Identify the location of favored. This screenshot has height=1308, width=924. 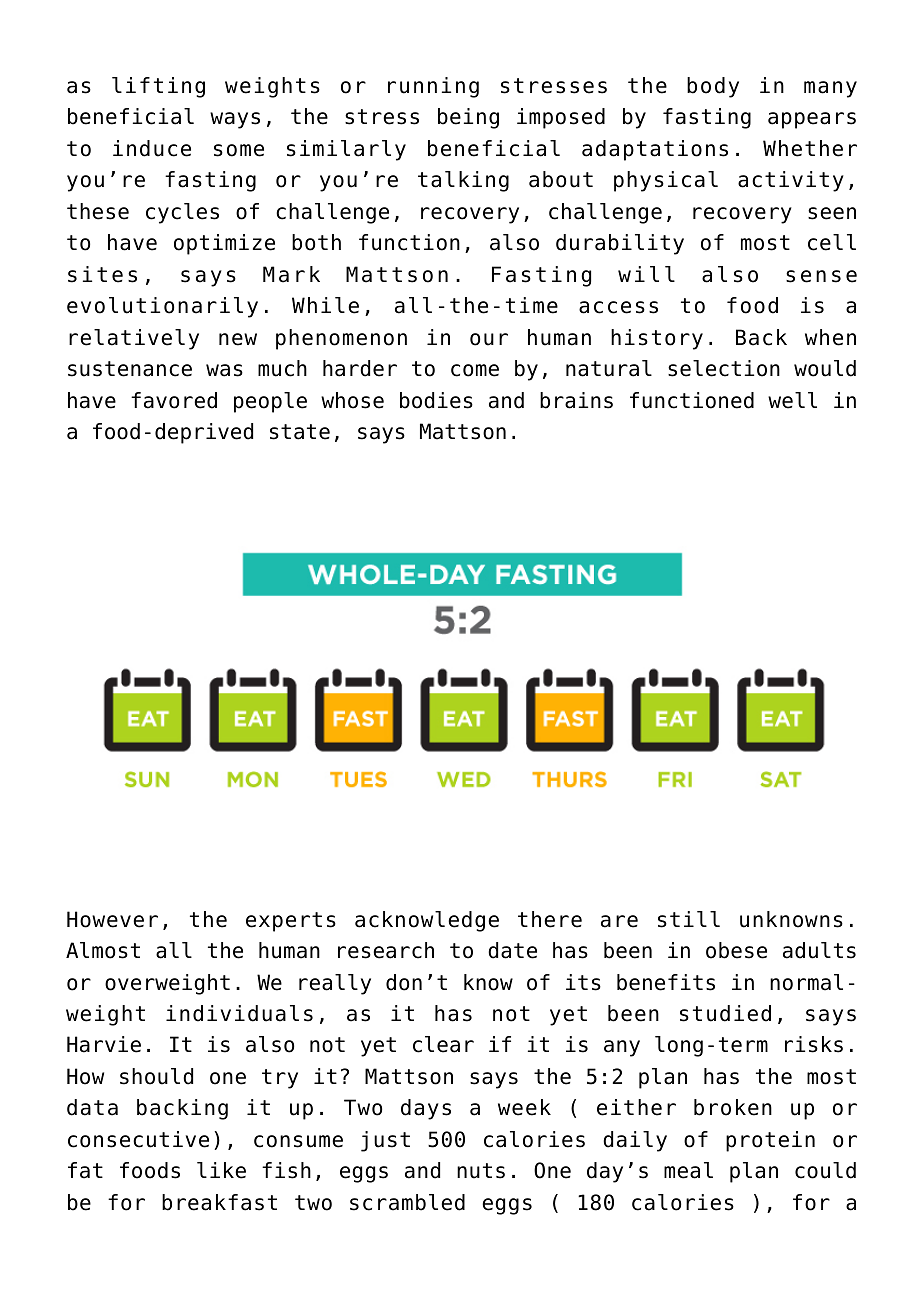
(174, 400).
